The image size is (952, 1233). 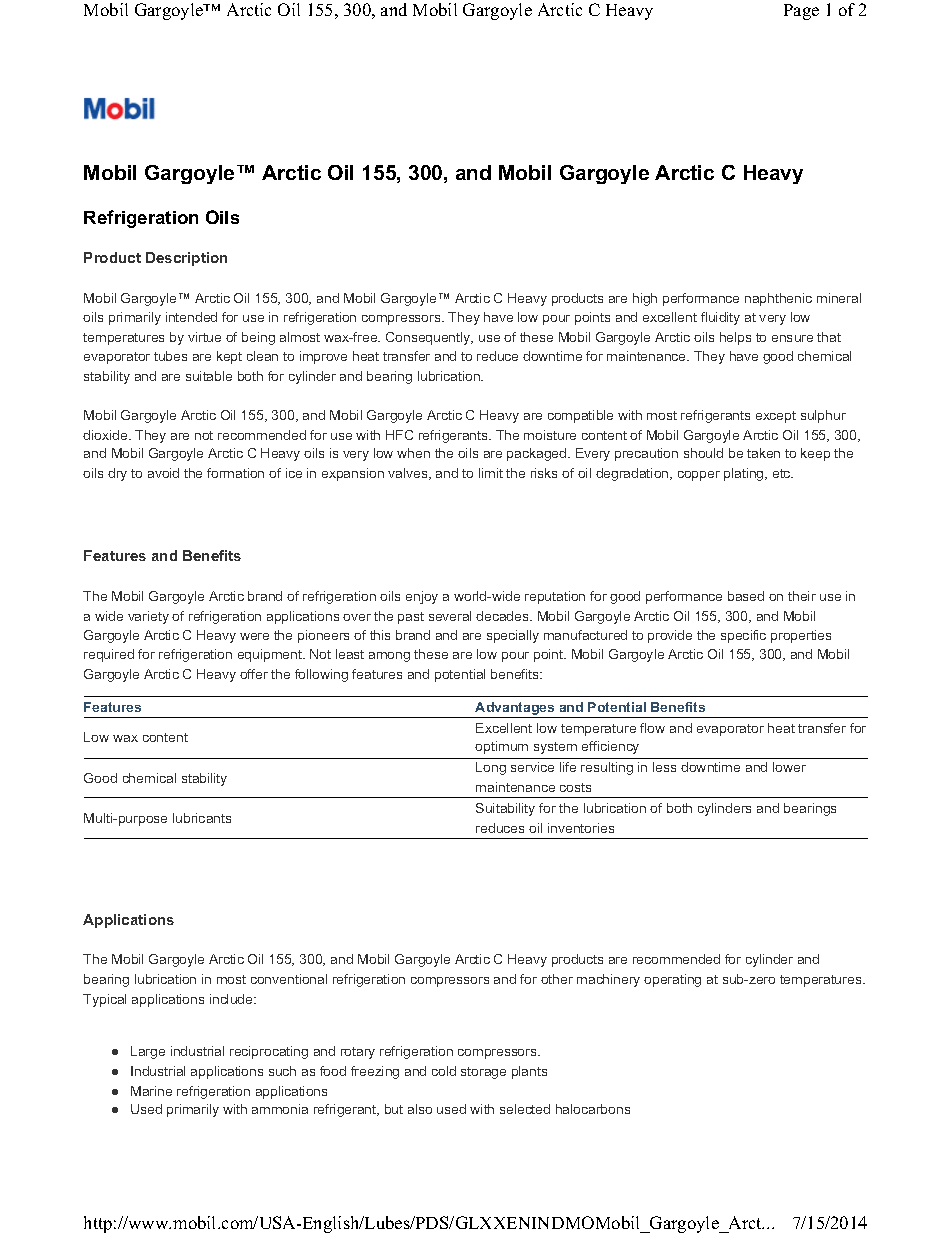 I want to click on enjoy, so click(x=422, y=597).
